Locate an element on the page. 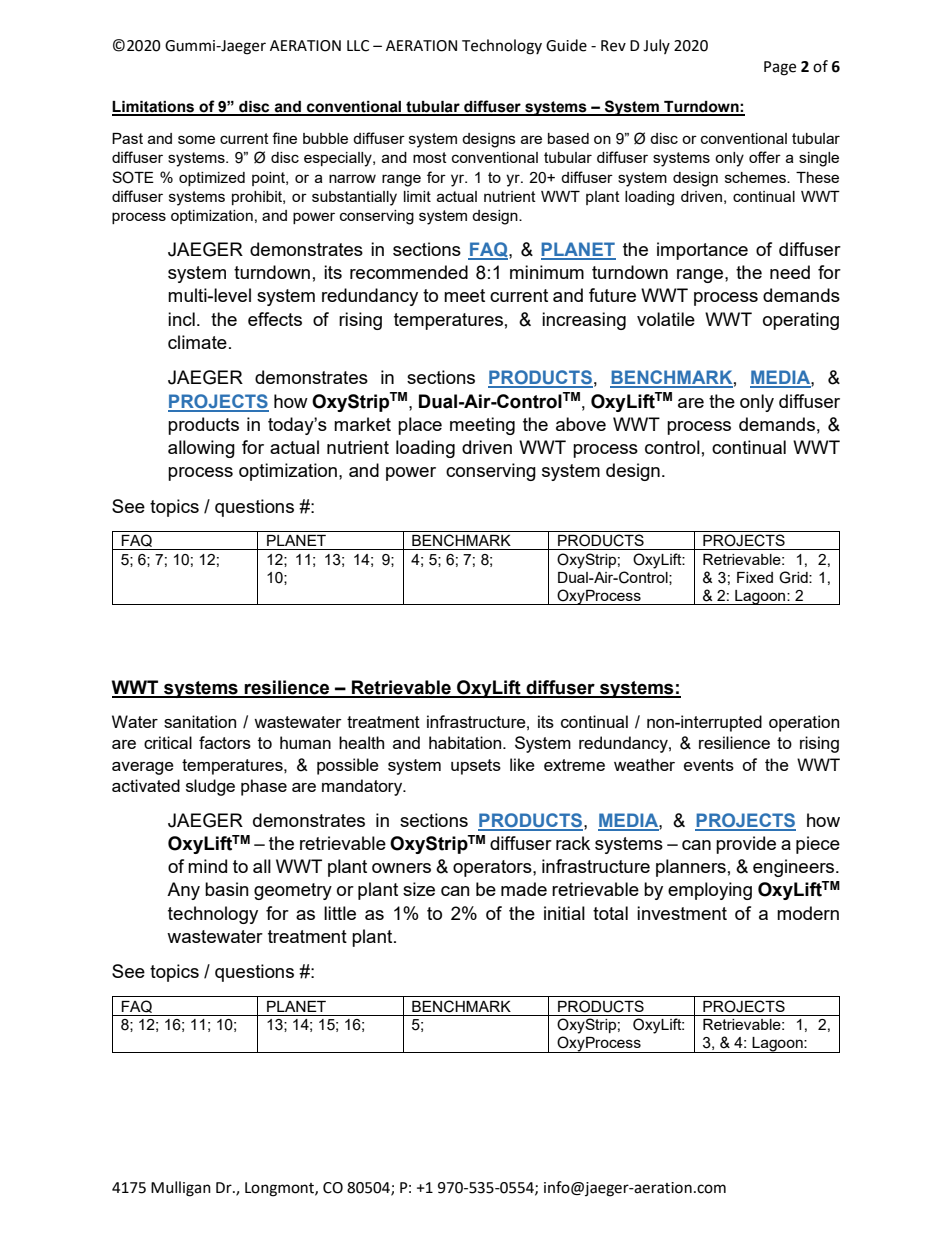 The width and height of the image is (952, 1233). Guide is located at coordinates (566, 45).
